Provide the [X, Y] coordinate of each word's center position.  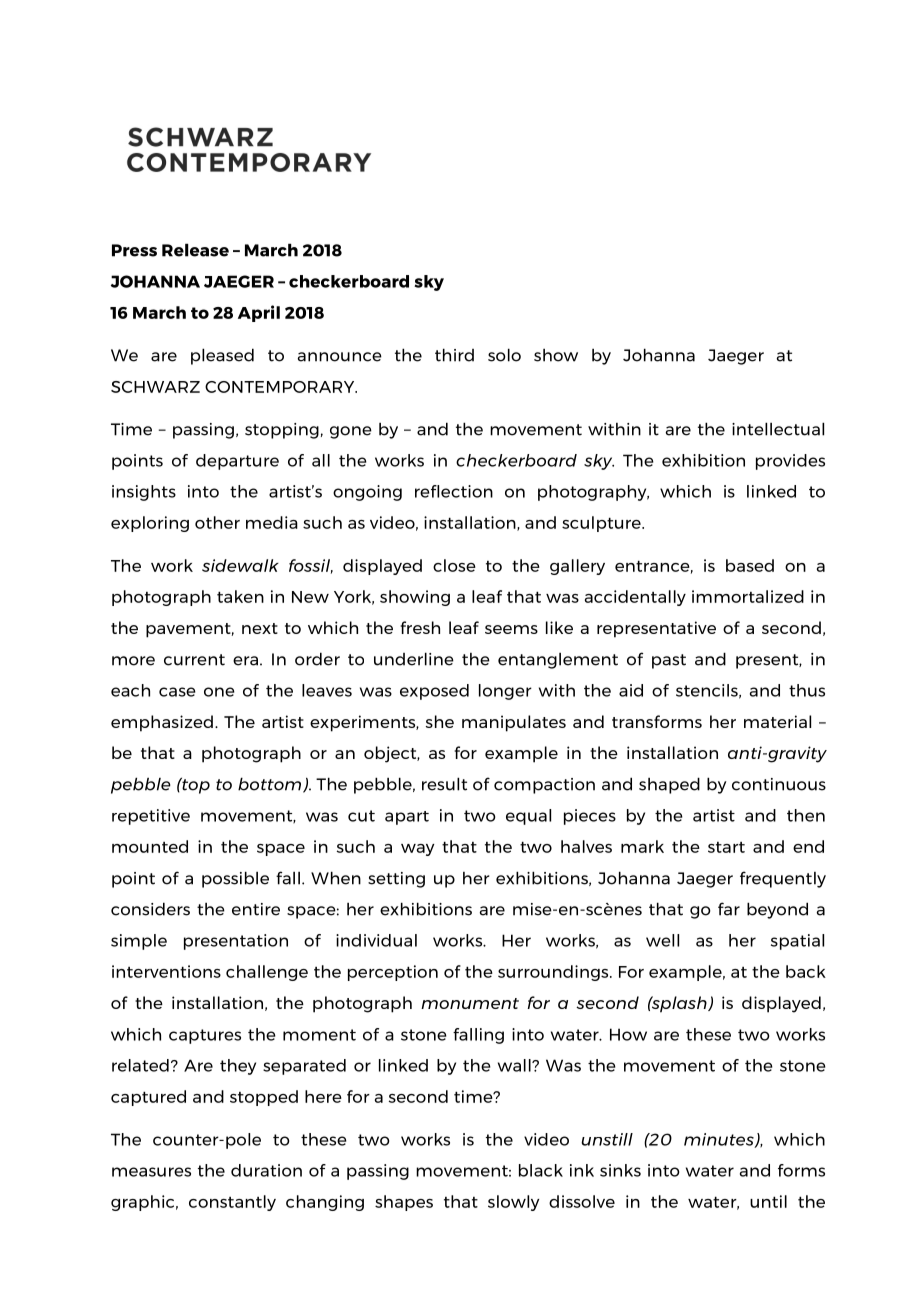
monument [470, 1003]
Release [195, 250]
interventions [166, 971]
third [454, 355]
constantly [232, 1203]
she [440, 721]
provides [790, 462]
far [729, 909]
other [217, 522]
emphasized [162, 723]
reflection [454, 491]
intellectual [778, 429]
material [777, 721]
